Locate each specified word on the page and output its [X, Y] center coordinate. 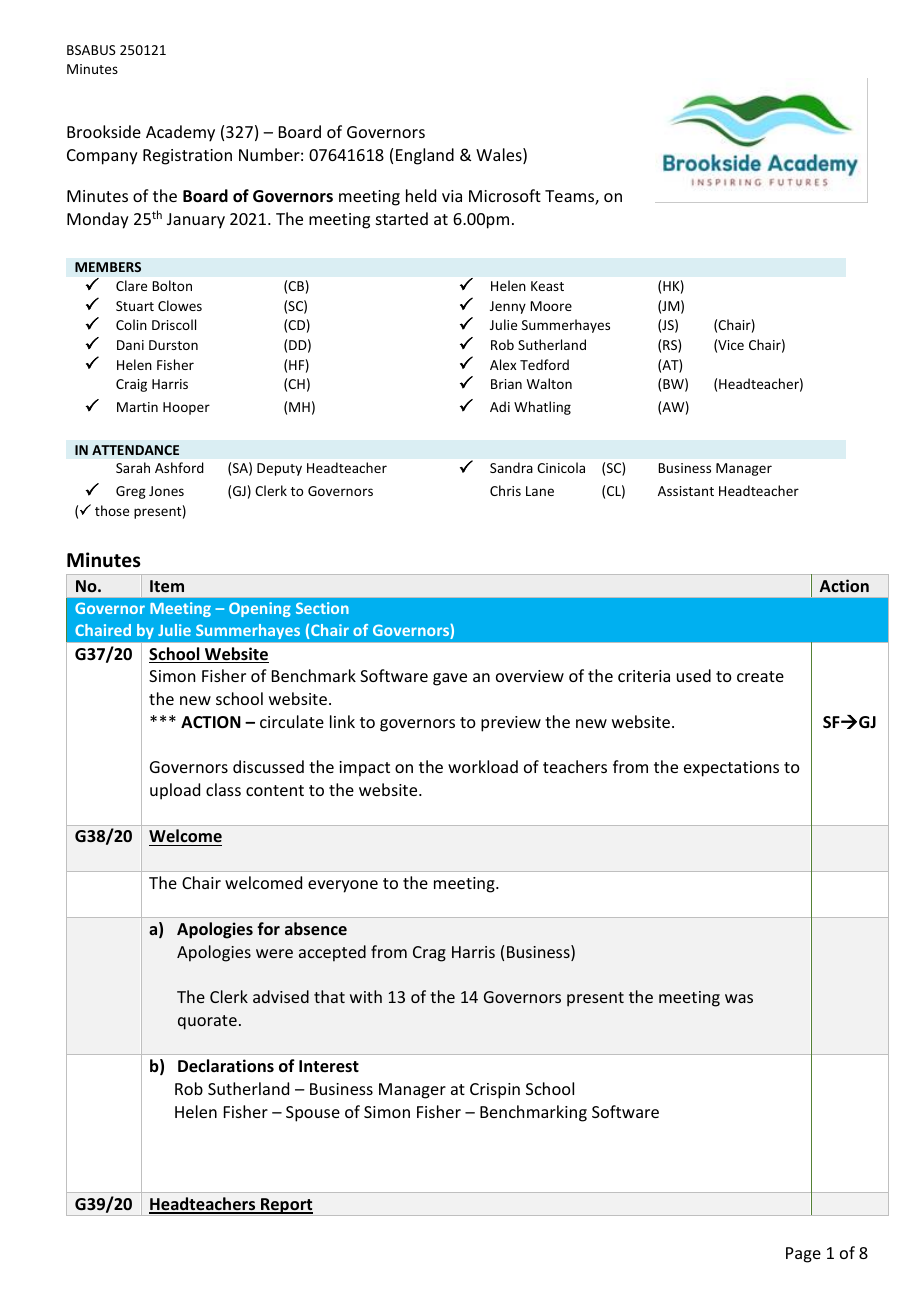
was [739, 998]
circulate [292, 721]
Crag [429, 954]
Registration [187, 157]
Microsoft [505, 195]
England [425, 156]
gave [450, 679]
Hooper [186, 408]
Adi [500, 406]
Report [287, 1207]
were [274, 953]
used [694, 675]
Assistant [686, 491]
